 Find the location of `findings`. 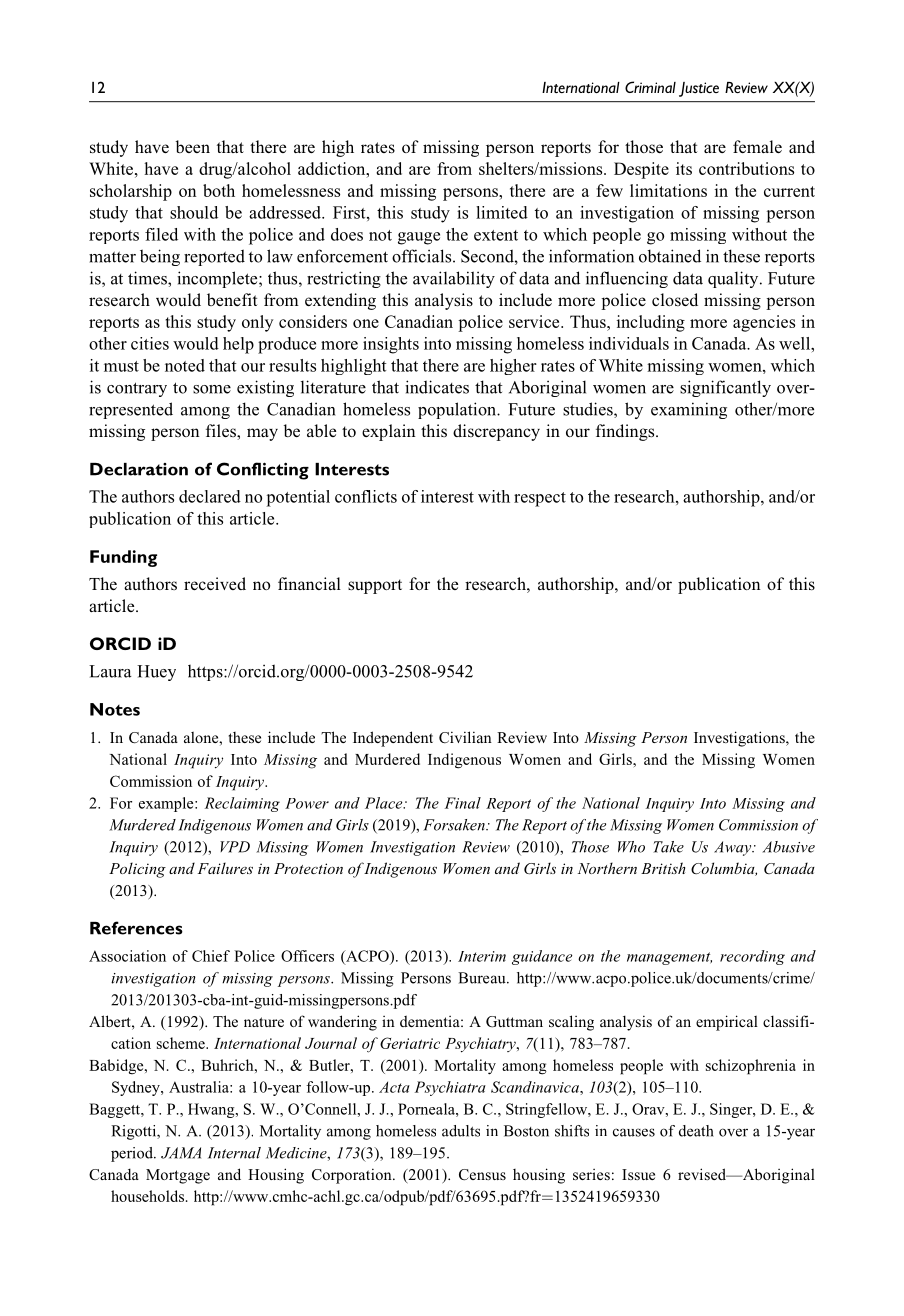

findings is located at coordinates (626, 432).
